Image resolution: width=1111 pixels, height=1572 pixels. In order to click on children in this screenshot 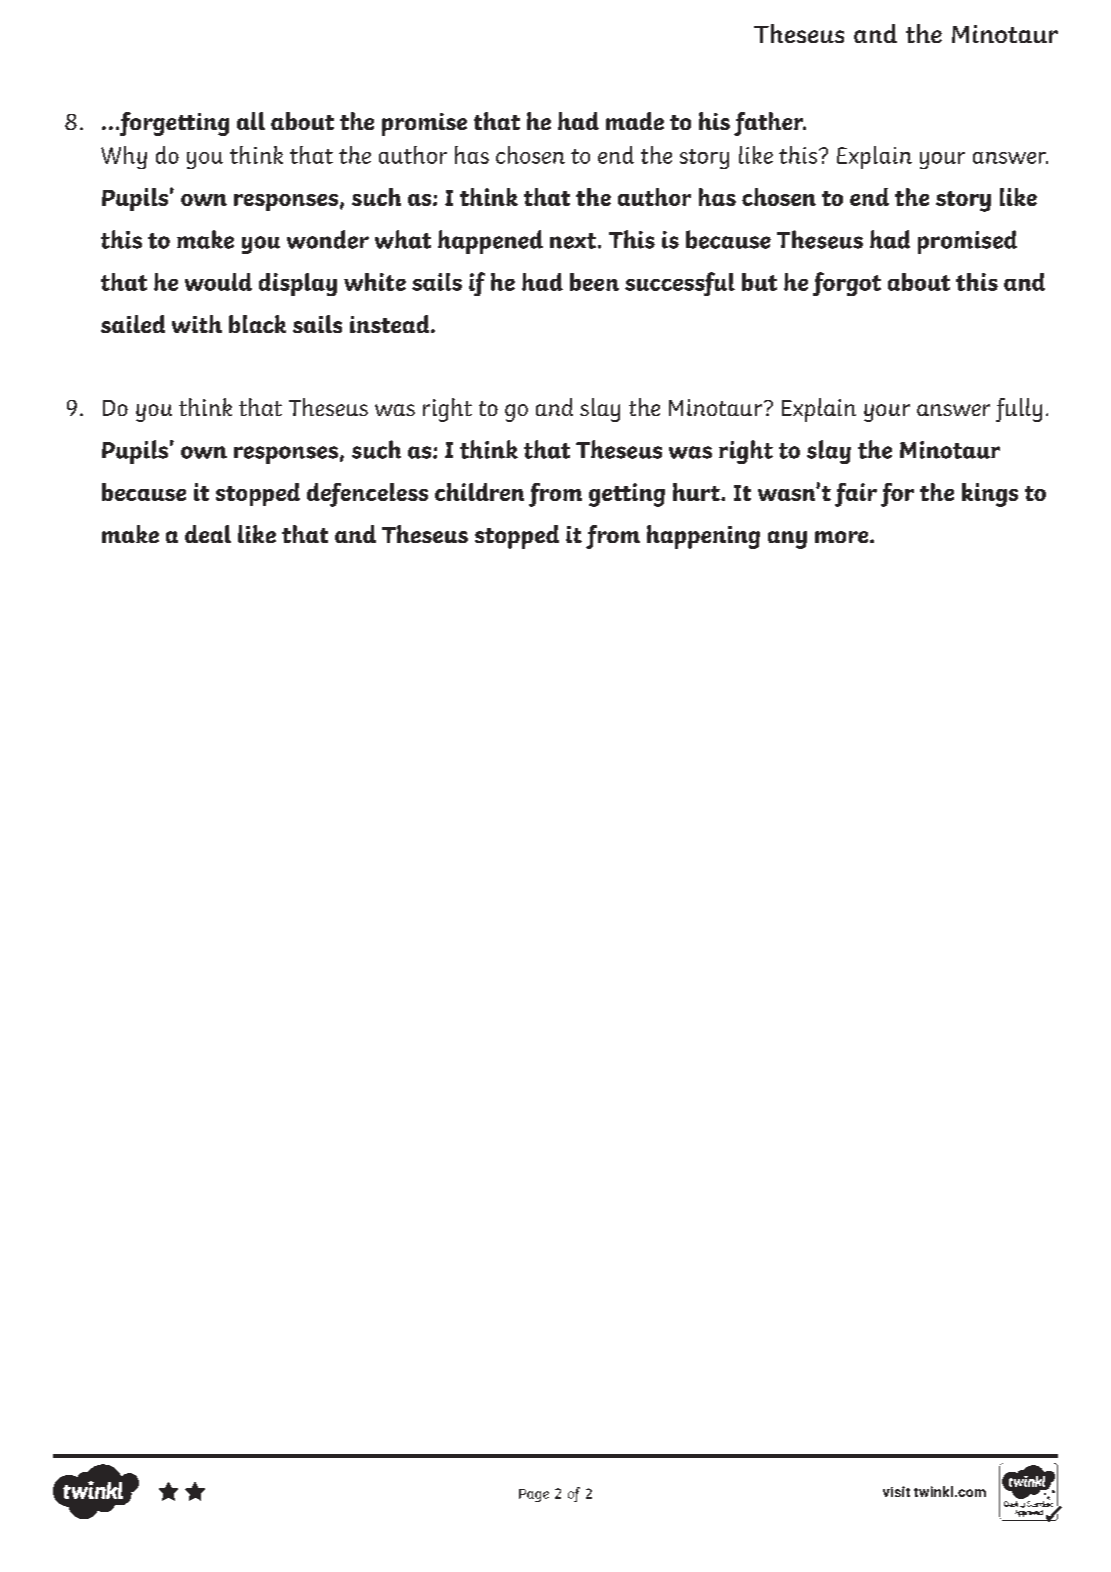, I will do `click(479, 492)`.
